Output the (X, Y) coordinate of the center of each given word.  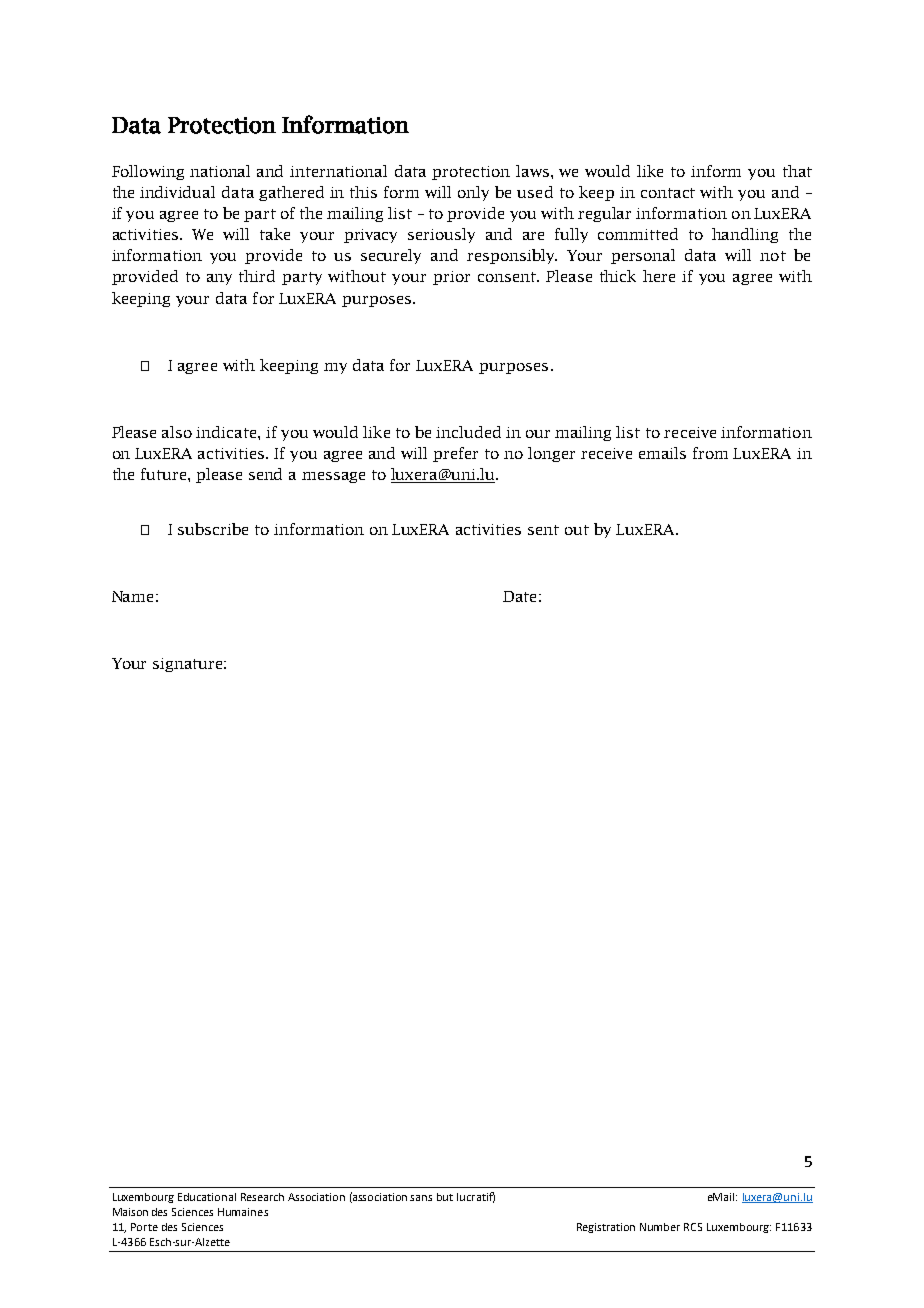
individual (177, 192)
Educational (207, 1197)
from (710, 453)
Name (132, 596)
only (473, 193)
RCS (693, 1227)
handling (745, 235)
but (445, 1197)
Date (519, 596)
